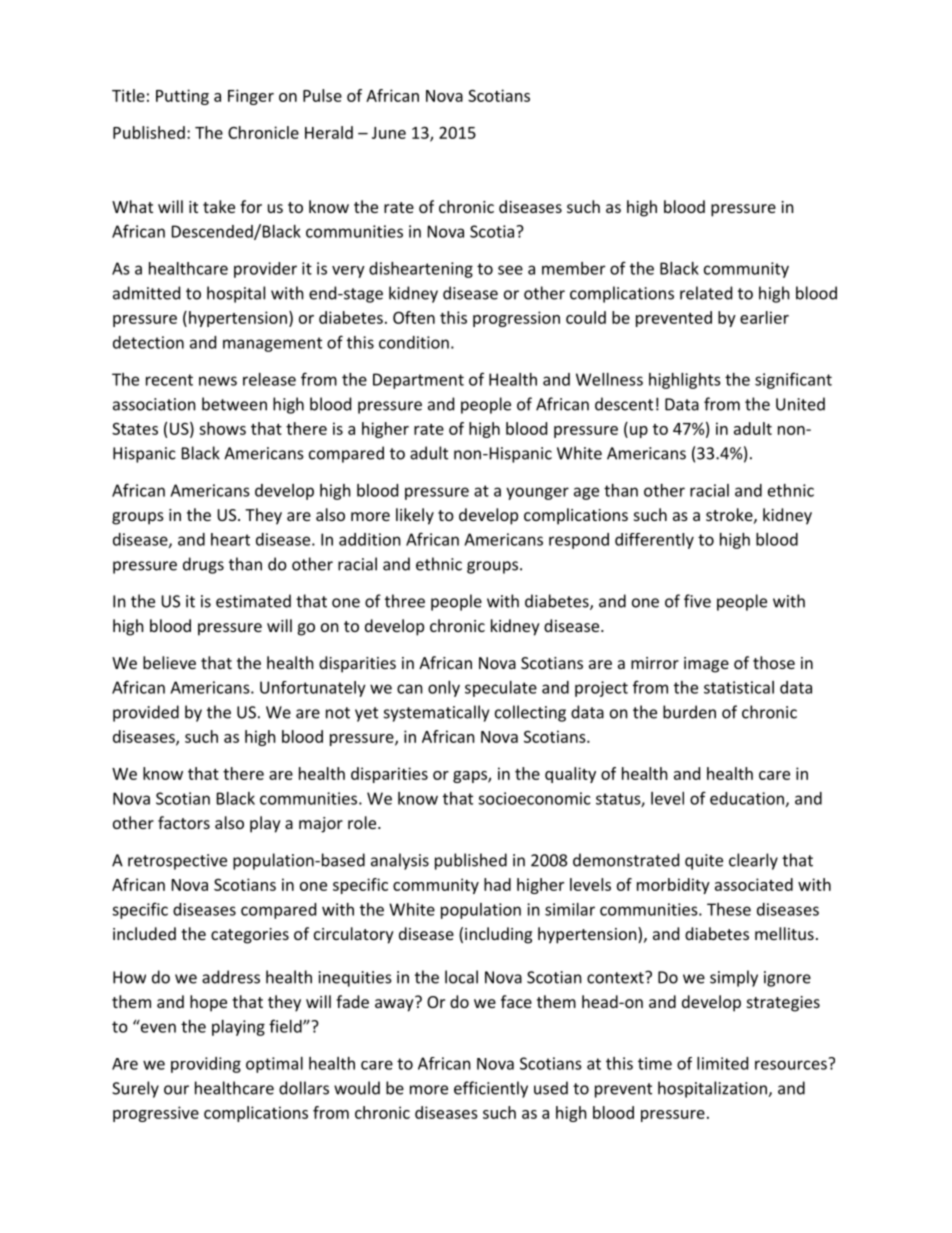 The width and height of the page is (952, 1233). Describe the element at coordinates (206, 1065) in the page. I see `providing` at that location.
